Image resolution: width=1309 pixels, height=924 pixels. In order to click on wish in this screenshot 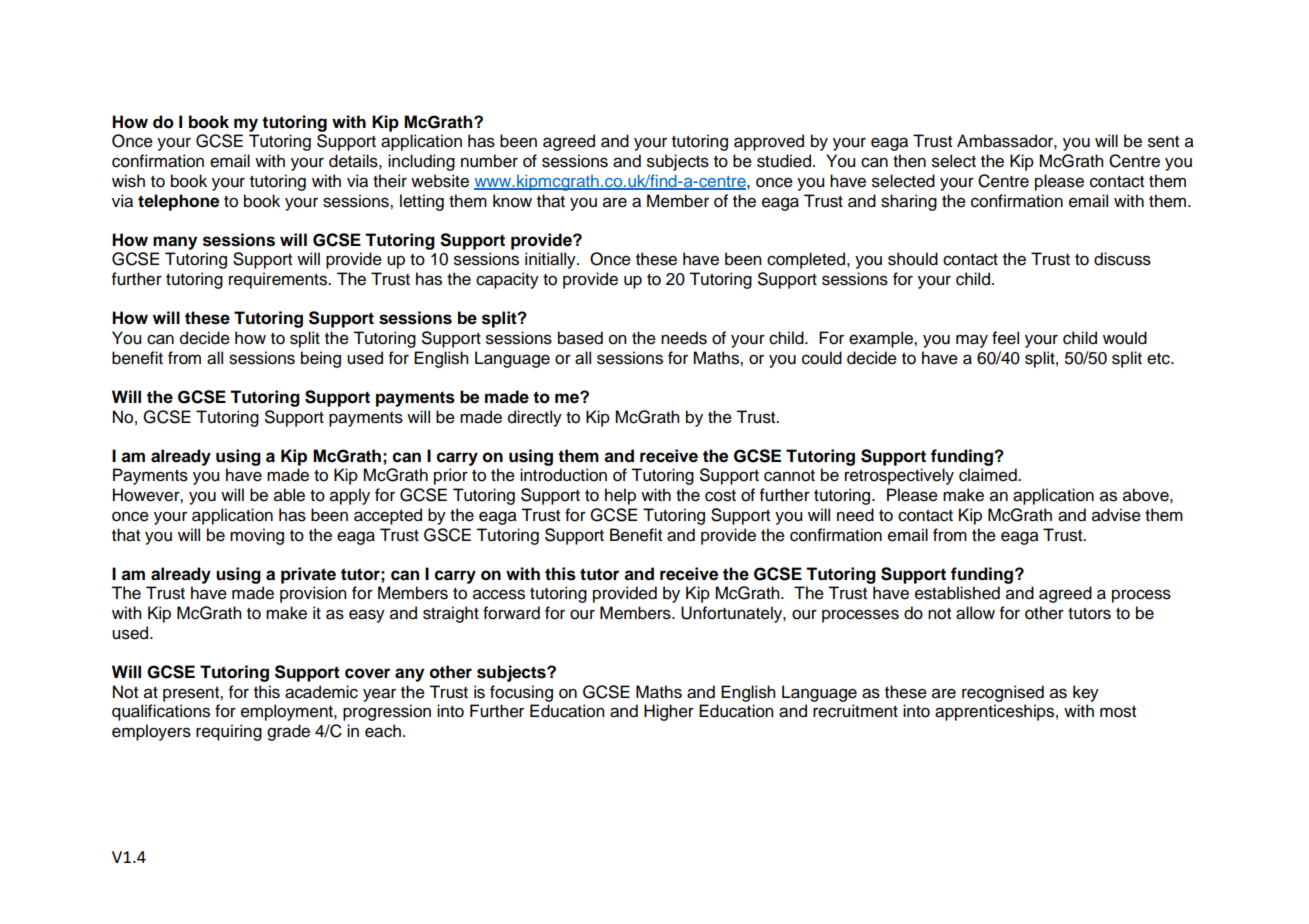, I will do `click(128, 181)`.
